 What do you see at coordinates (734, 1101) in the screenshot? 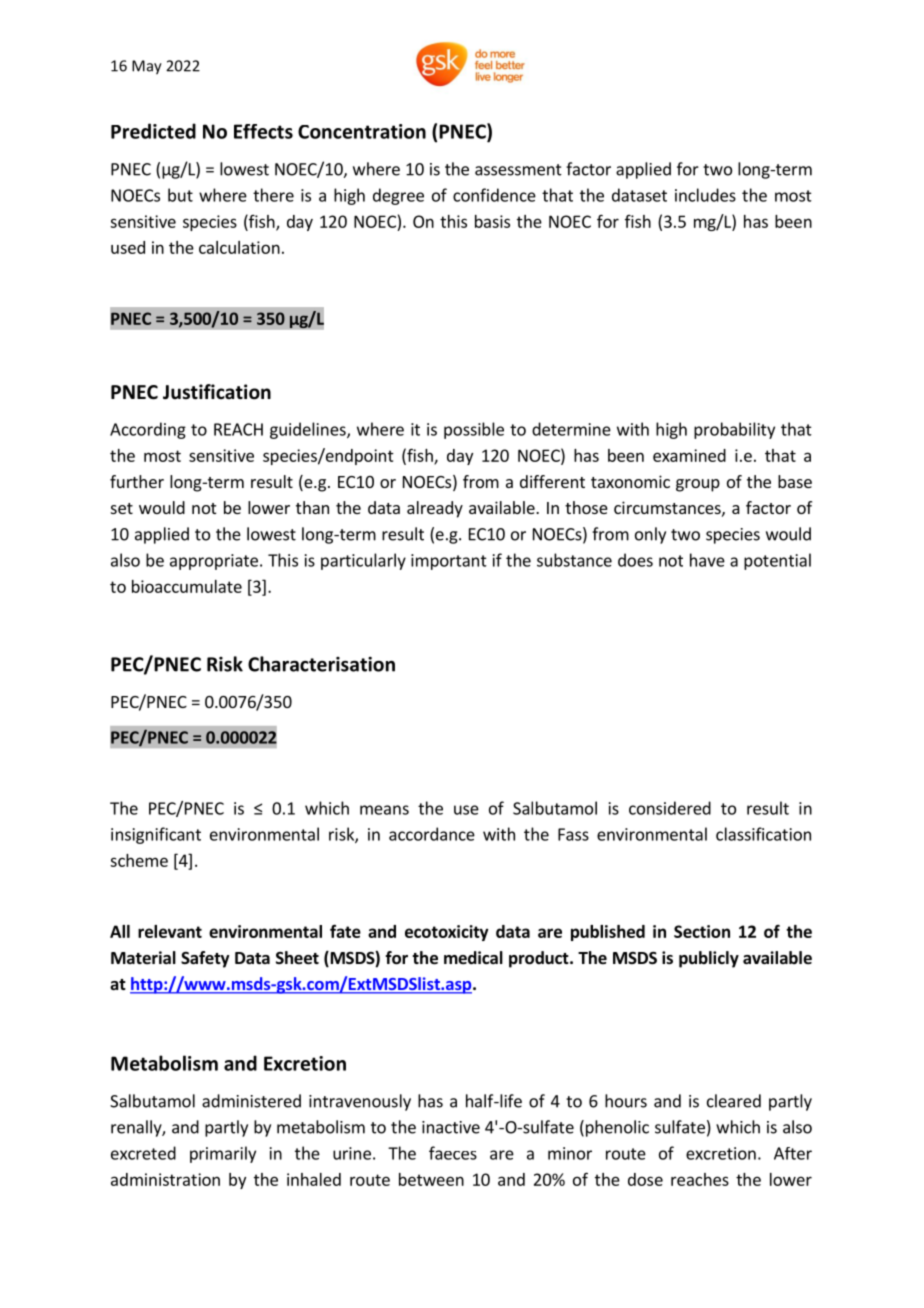
I see `cleared` at bounding box center [734, 1101].
